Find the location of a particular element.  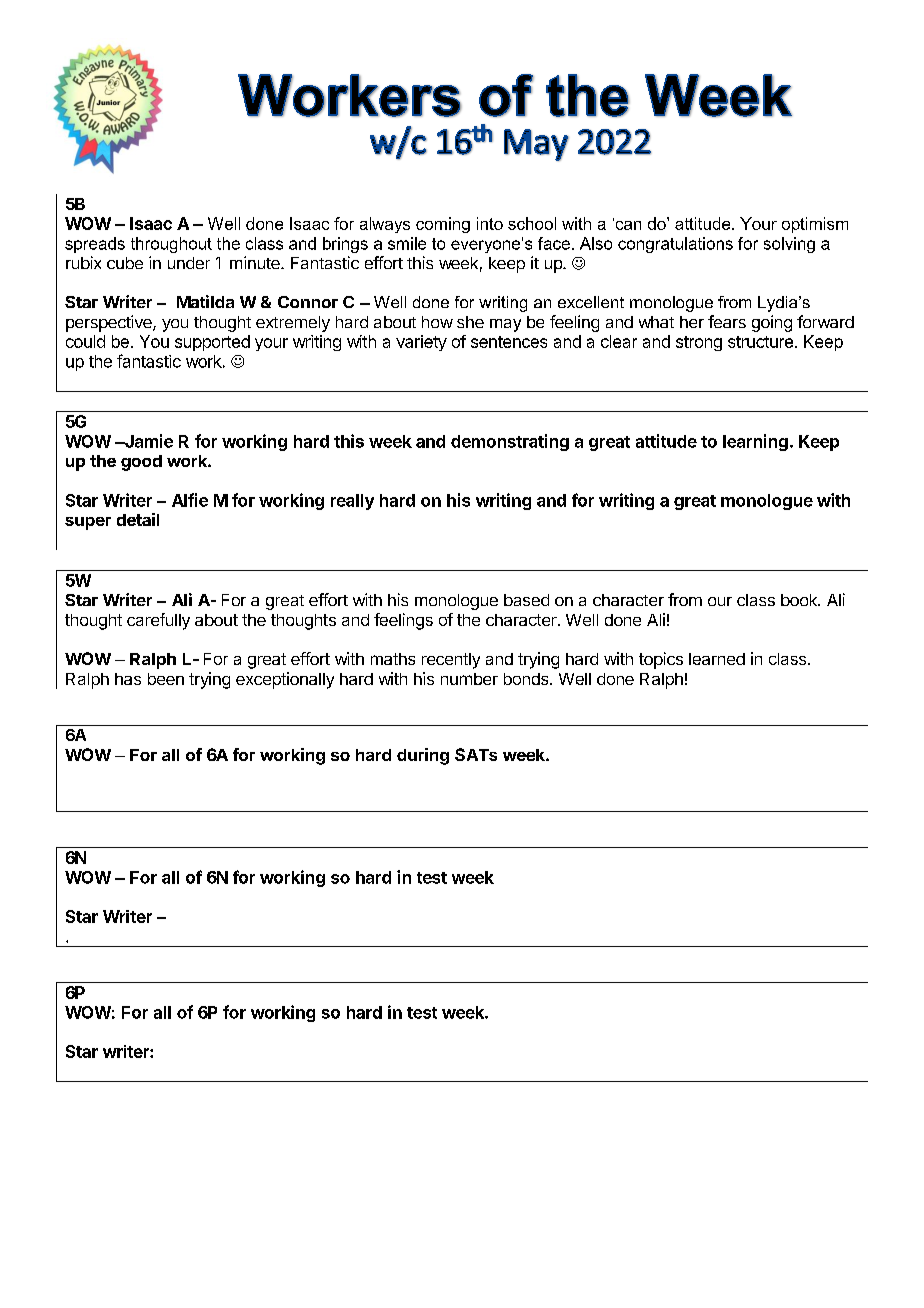

book is located at coordinates (800, 600).
